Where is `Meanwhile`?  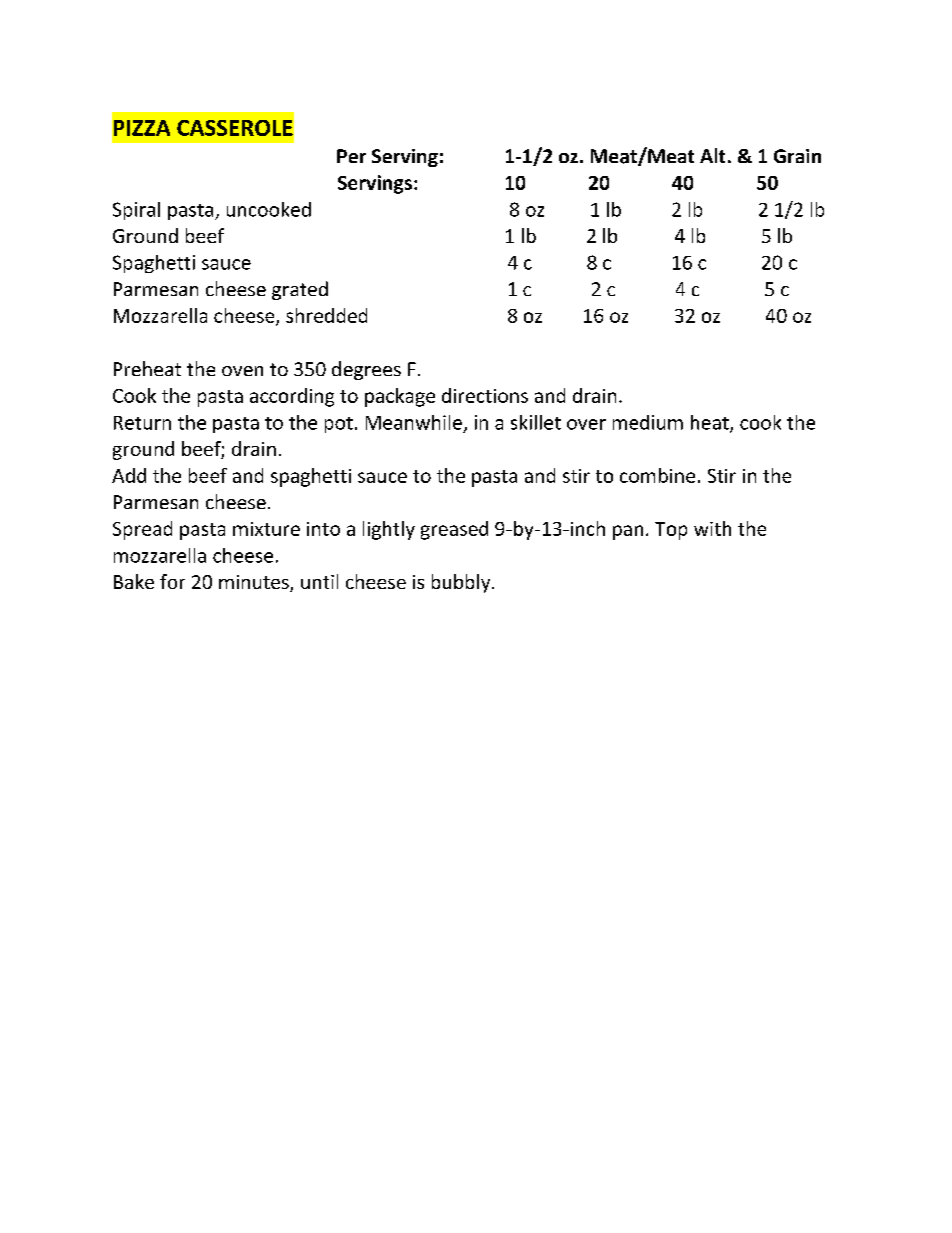
Meanwhile is located at coordinates (414, 422).
